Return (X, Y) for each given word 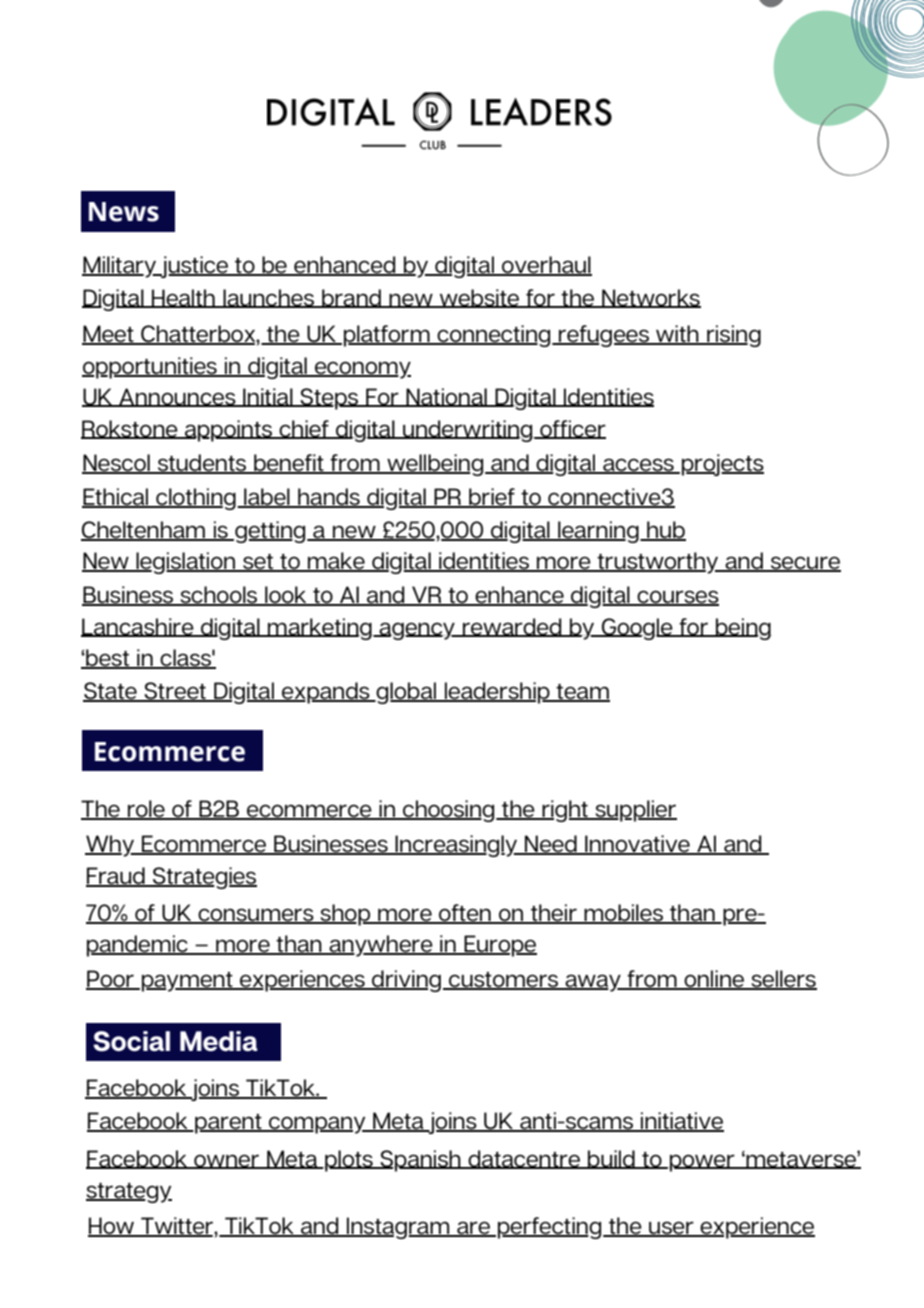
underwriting (468, 431)
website (479, 298)
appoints (229, 431)
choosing (449, 811)
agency (417, 631)
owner (227, 1161)
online (714, 980)
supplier (635, 811)
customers (504, 981)
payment (188, 982)
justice (194, 267)
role (146, 809)
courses (677, 598)
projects (723, 465)
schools (219, 596)
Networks (650, 298)
